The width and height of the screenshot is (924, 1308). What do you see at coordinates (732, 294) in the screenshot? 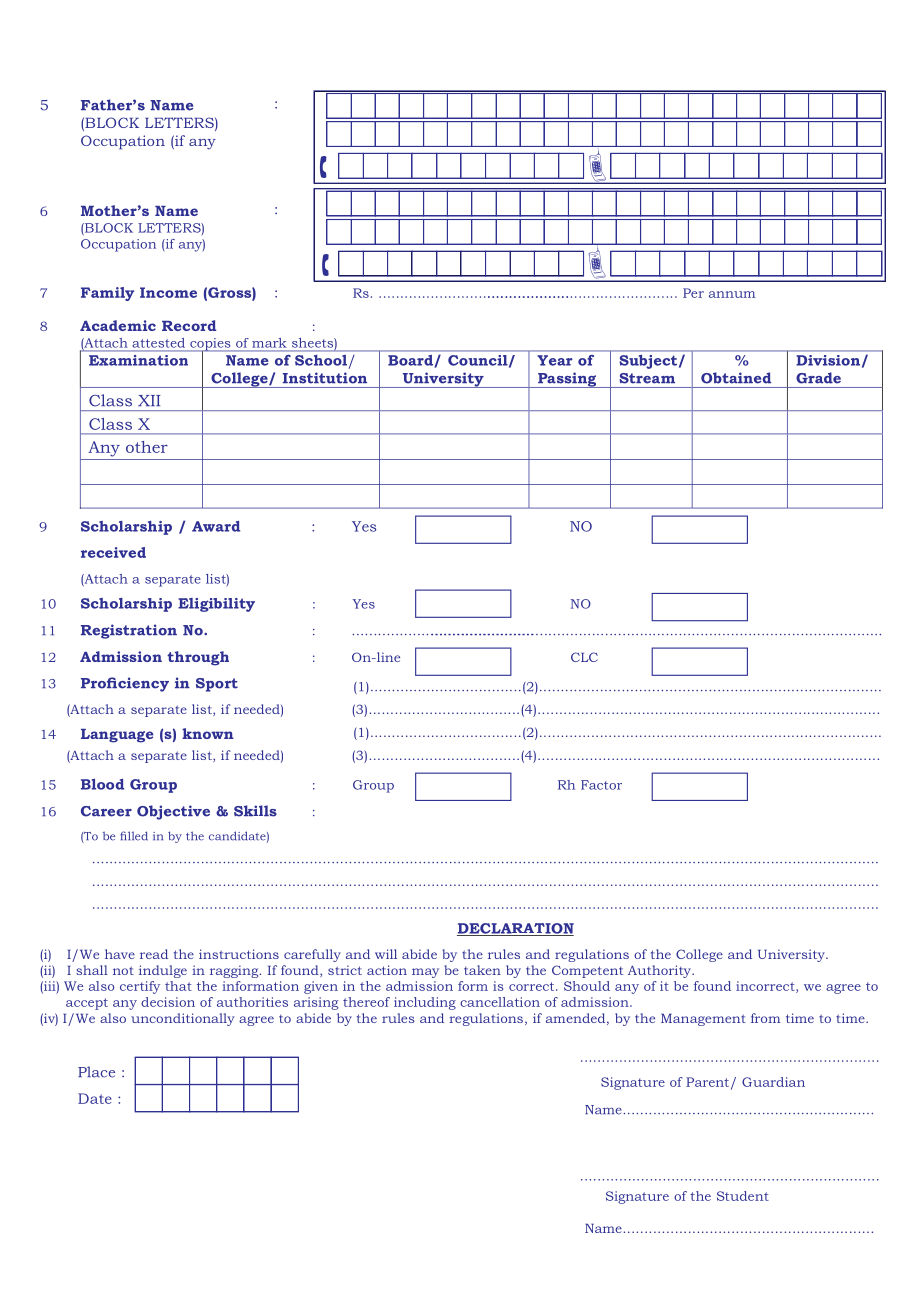
I see `annum` at bounding box center [732, 294].
